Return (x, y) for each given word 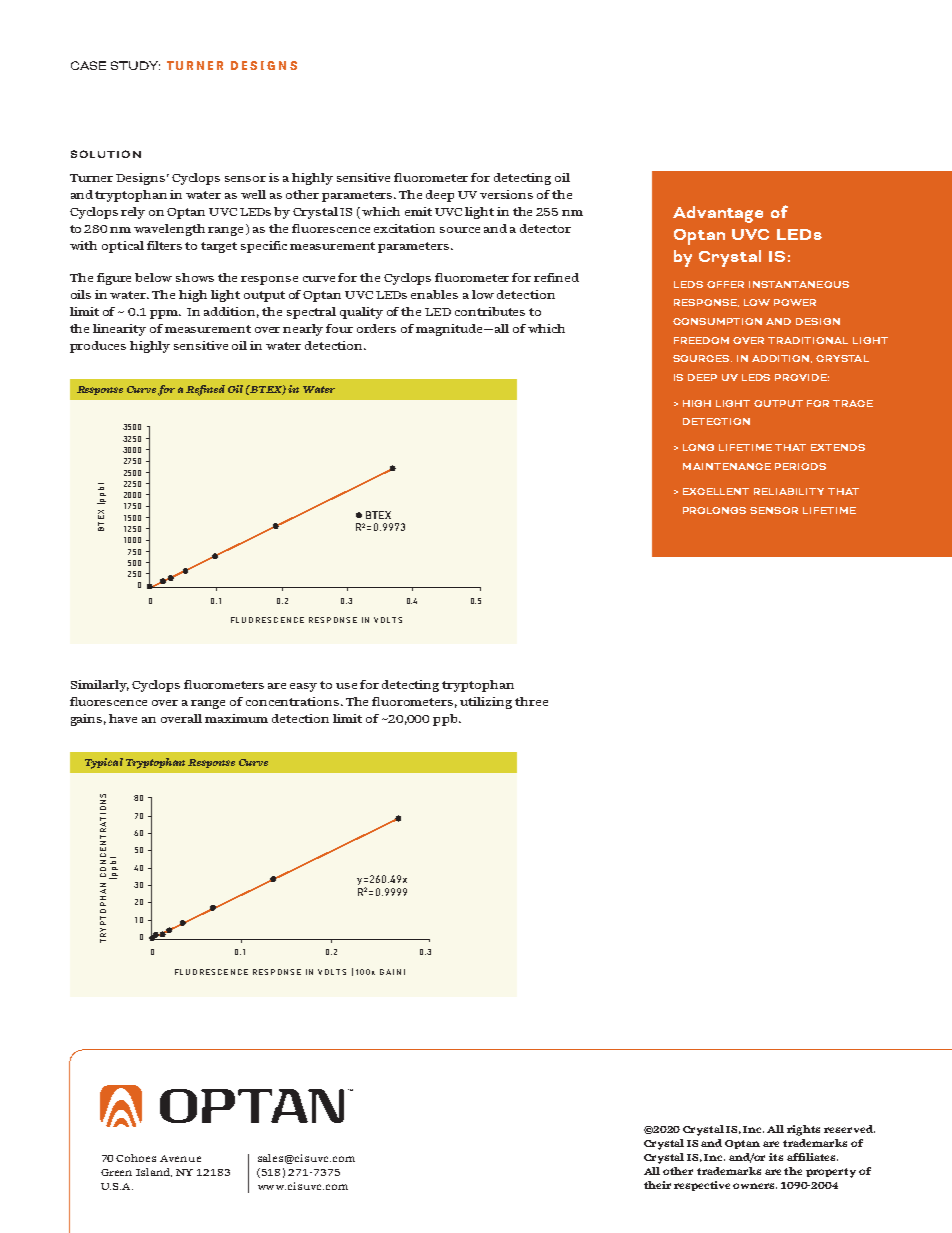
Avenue (180, 1158)
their (657, 1185)
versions (506, 194)
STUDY (135, 65)
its (776, 1157)
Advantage (718, 214)
